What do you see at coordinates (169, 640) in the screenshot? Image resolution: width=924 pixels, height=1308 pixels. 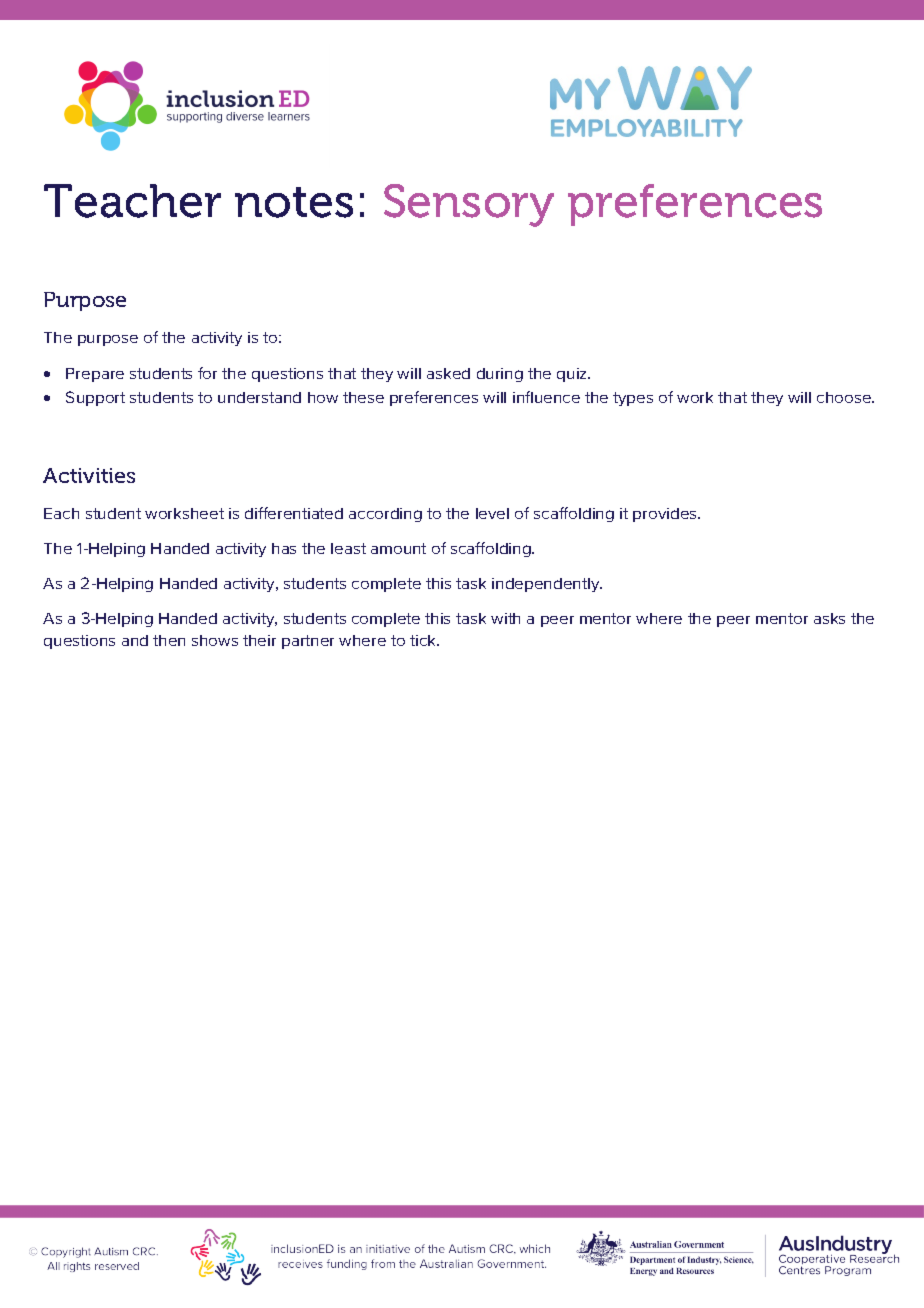 I see `then` at bounding box center [169, 640].
